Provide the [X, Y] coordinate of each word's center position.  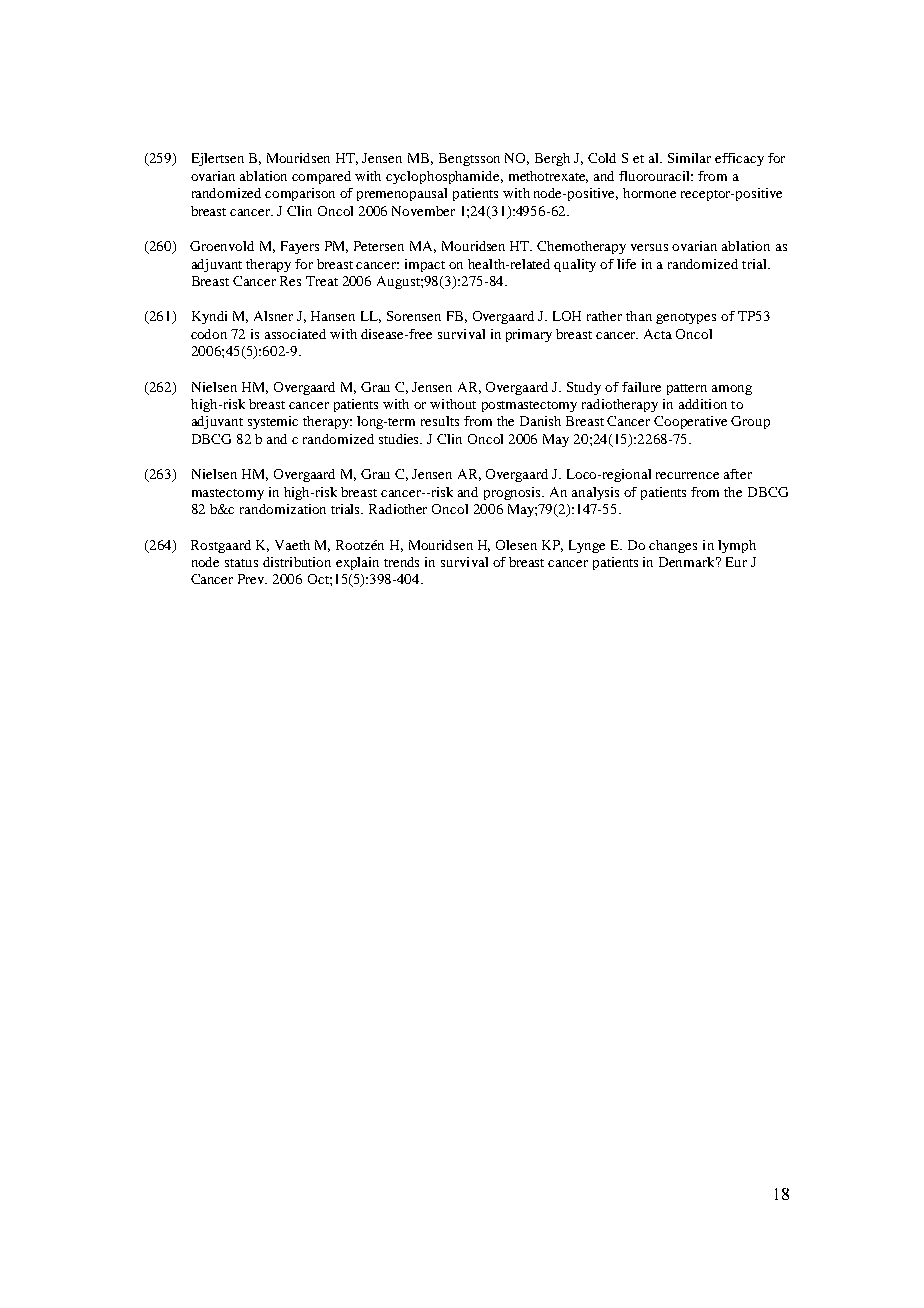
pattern [687, 389]
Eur [736, 562]
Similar [689, 158]
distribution [297, 562]
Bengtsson [469, 159]
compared [321, 177]
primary [529, 335]
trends [401, 562]
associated [295, 334]
